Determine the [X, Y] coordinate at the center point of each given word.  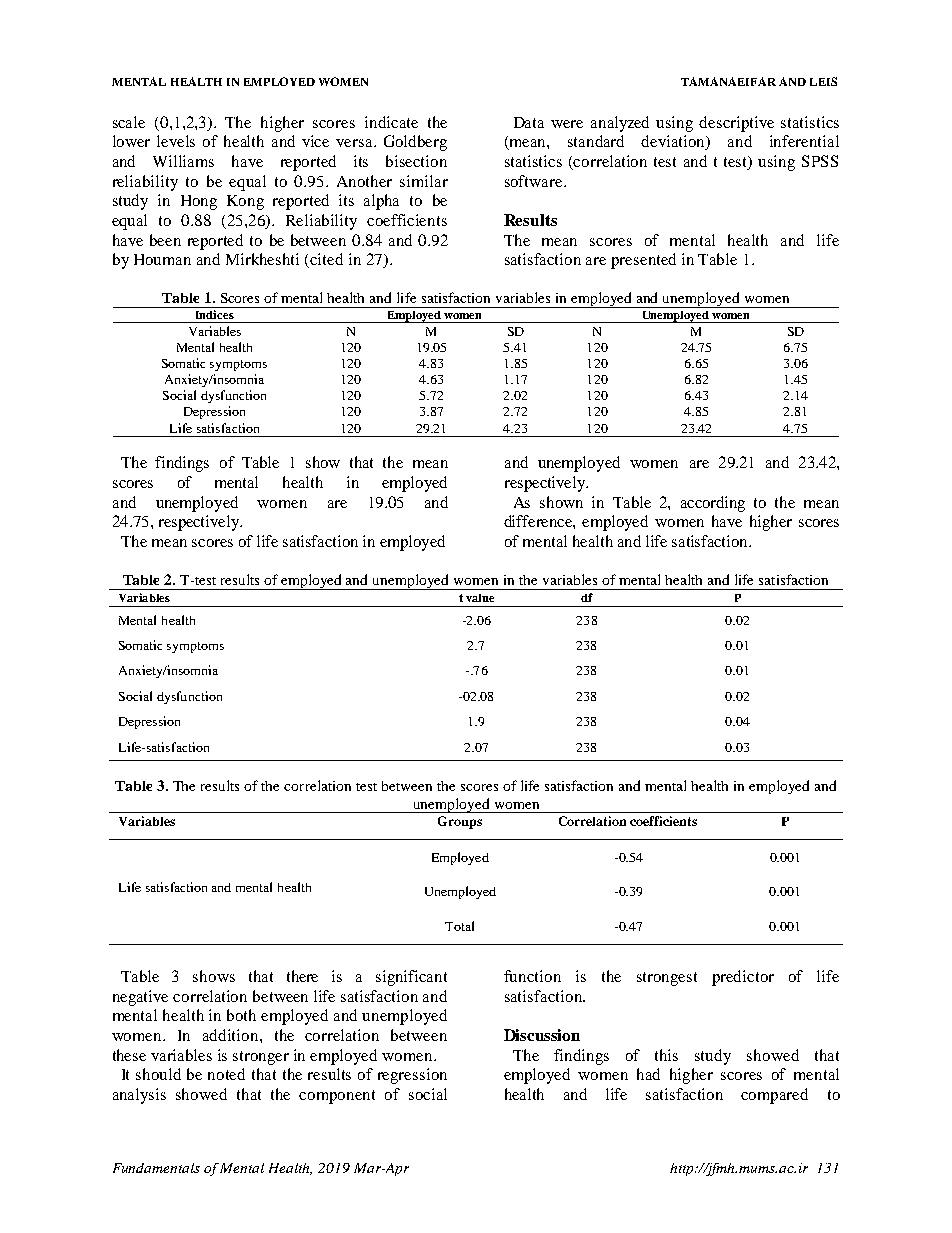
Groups [460, 822]
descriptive [736, 124]
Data [529, 122]
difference [539, 521]
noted [226, 1074]
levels [176, 141]
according [713, 504]
